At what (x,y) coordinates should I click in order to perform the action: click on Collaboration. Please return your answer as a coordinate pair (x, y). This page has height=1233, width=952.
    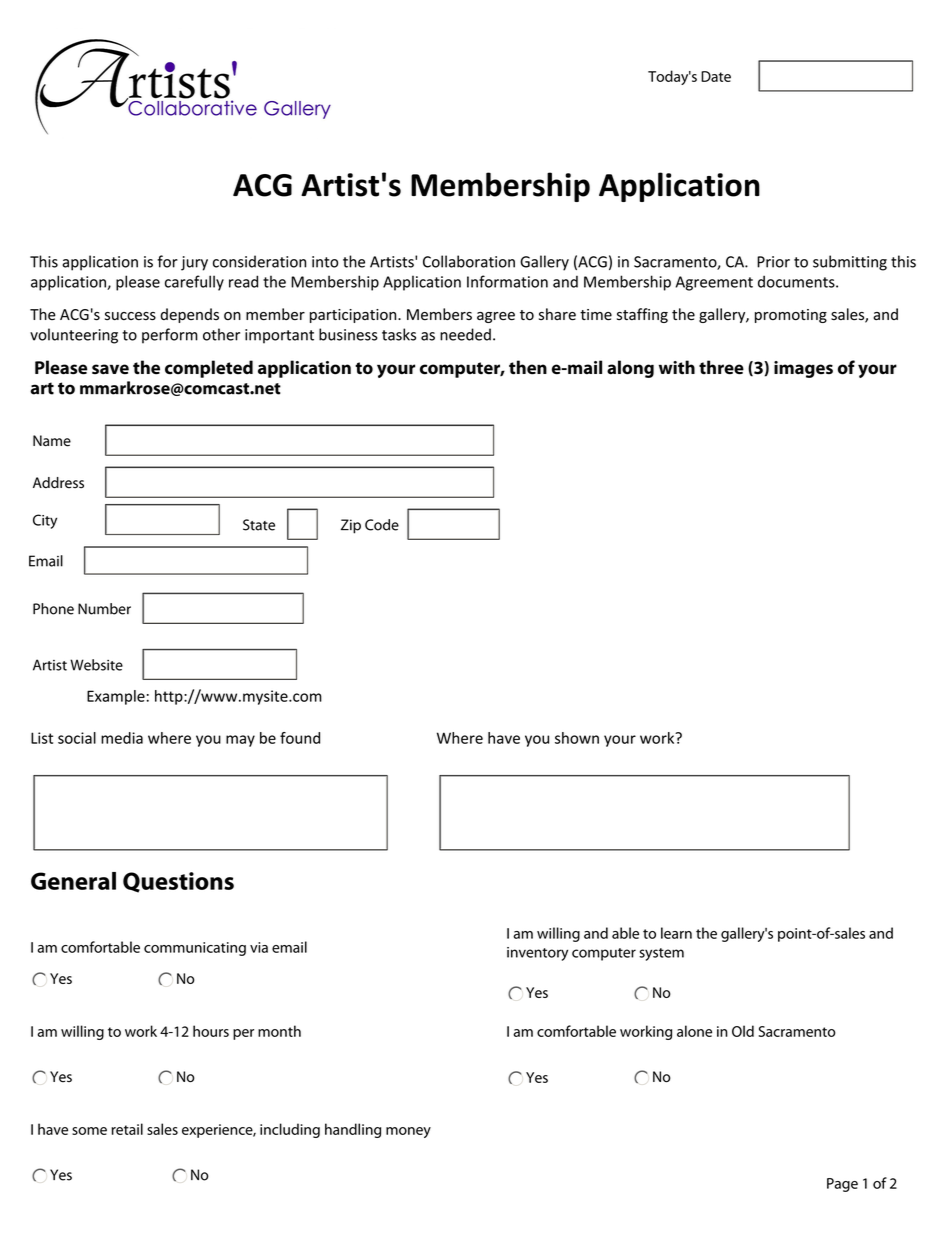
    Looking at the image, I should click on (469, 261).
